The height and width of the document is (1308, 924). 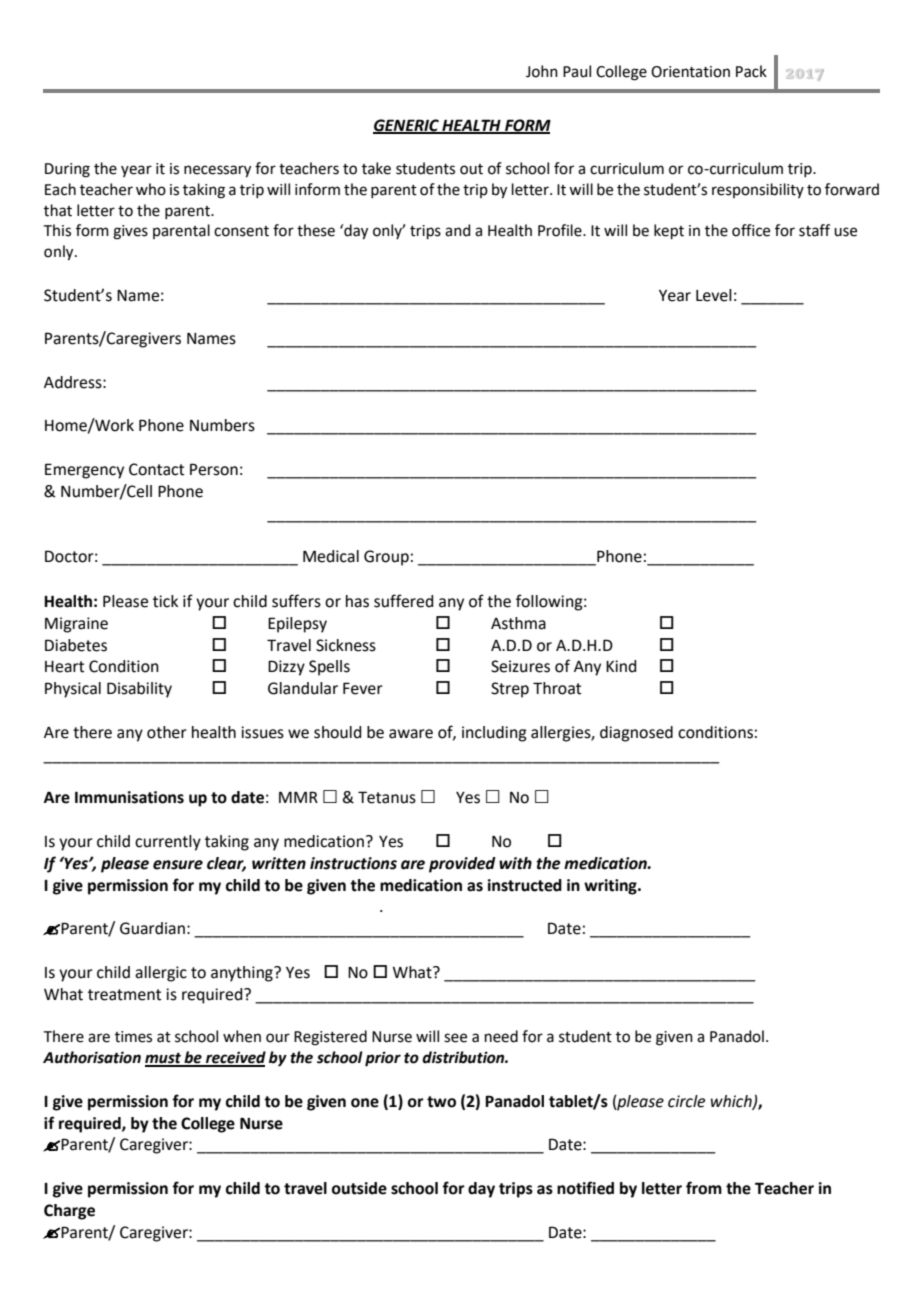 I want to click on provided, so click(x=462, y=865).
